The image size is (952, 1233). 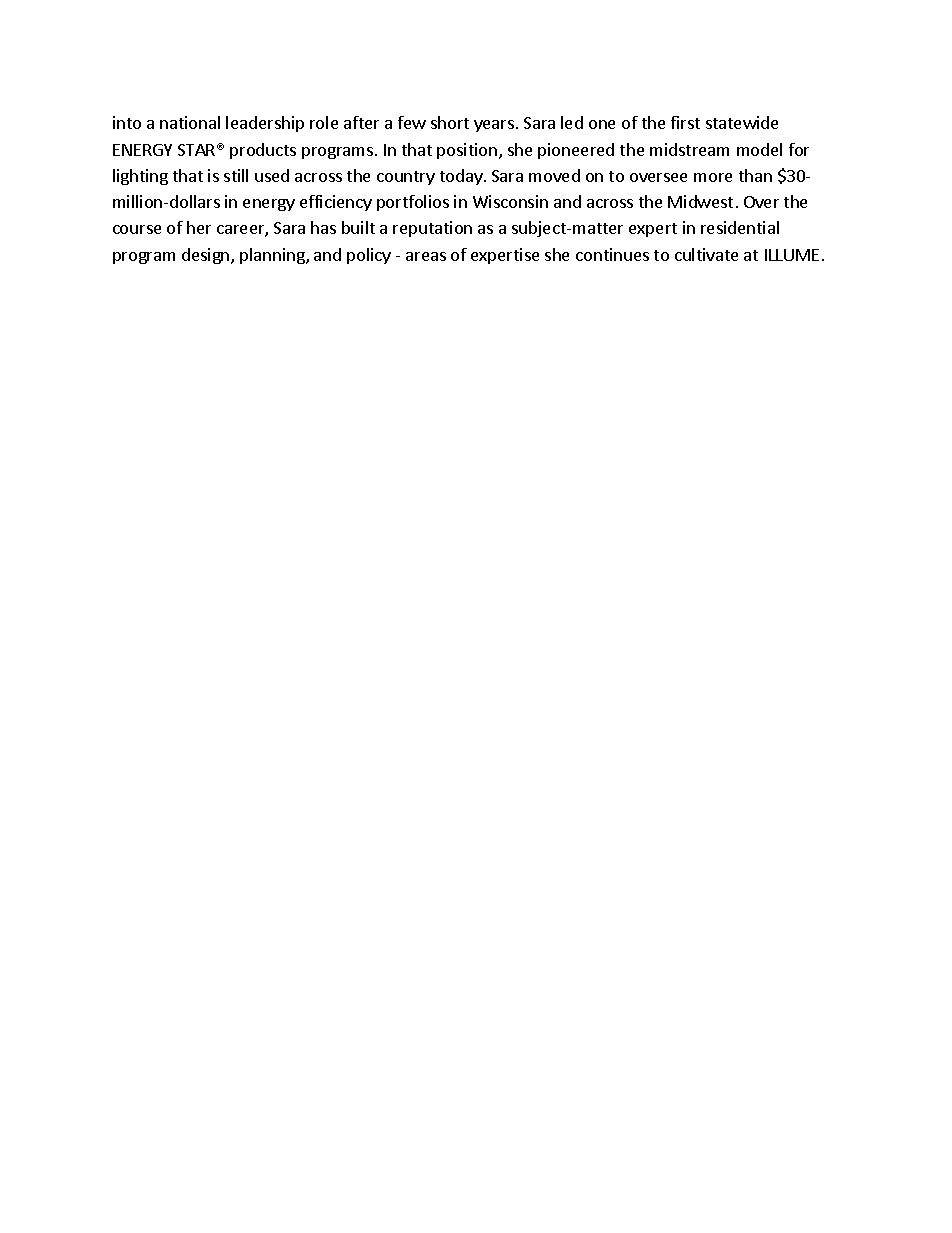 I want to click on statewide, so click(x=742, y=122).
